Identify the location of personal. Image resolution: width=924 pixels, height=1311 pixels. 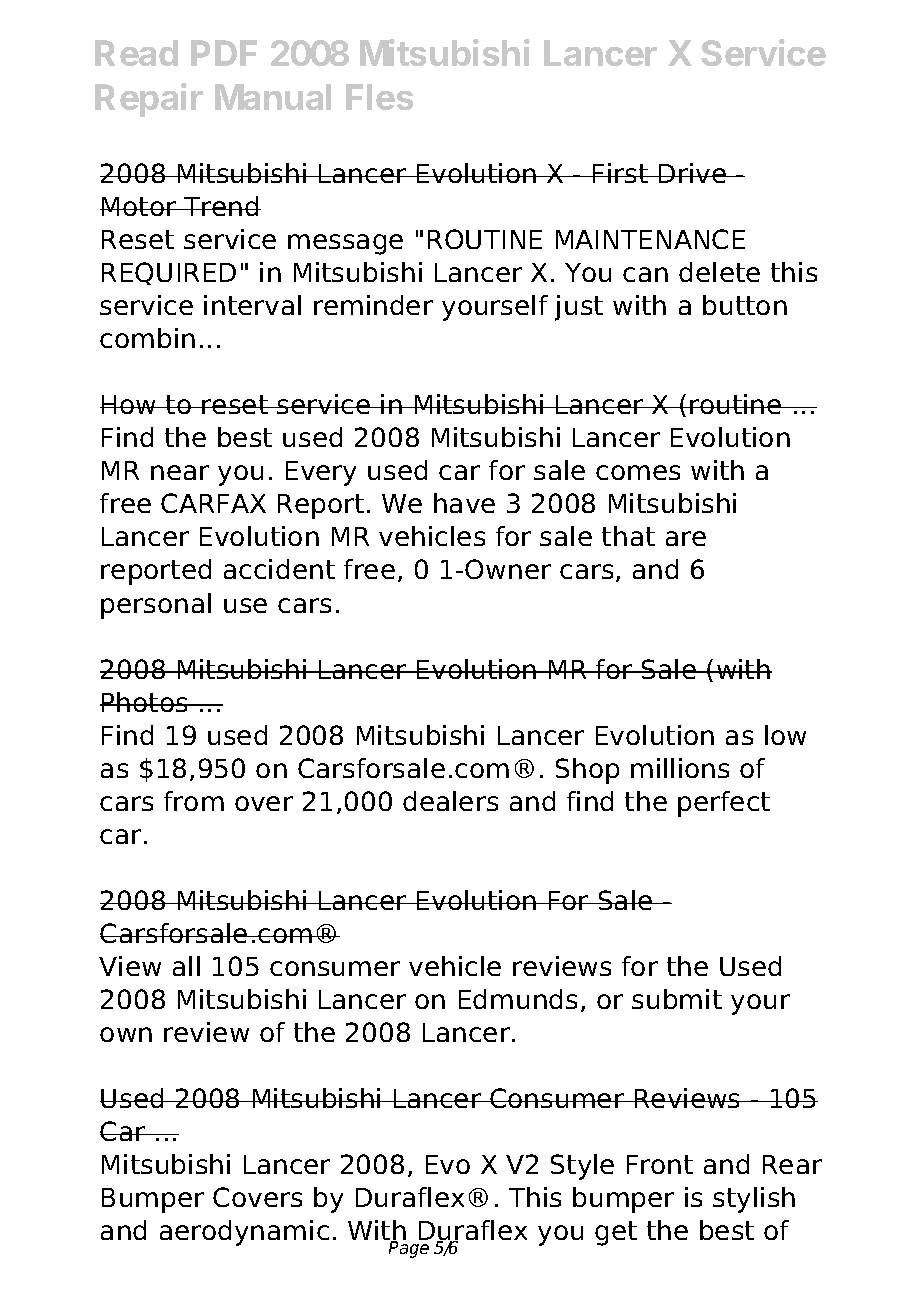
(156, 606).
